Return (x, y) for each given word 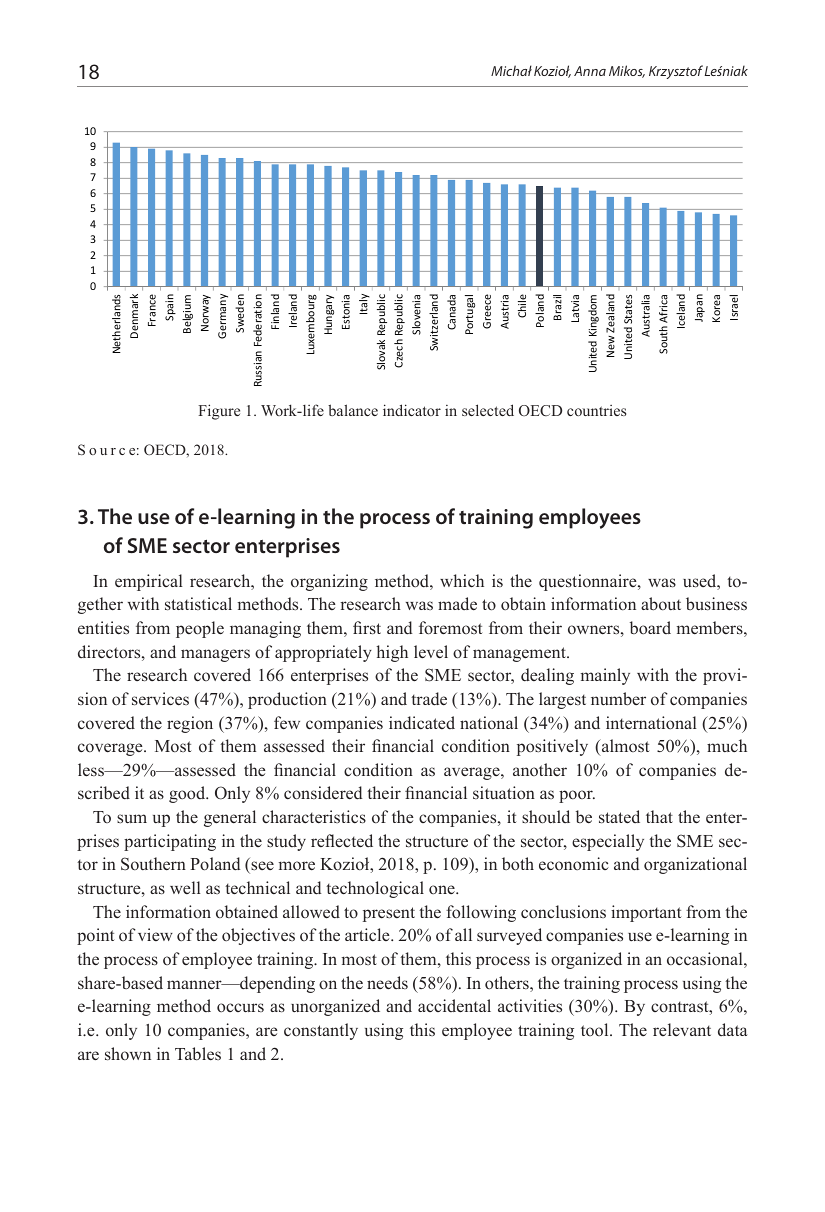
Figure (219, 412)
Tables (198, 1053)
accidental (454, 1005)
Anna (590, 71)
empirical (149, 582)
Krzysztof (676, 72)
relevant (682, 1029)
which (462, 580)
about (661, 604)
